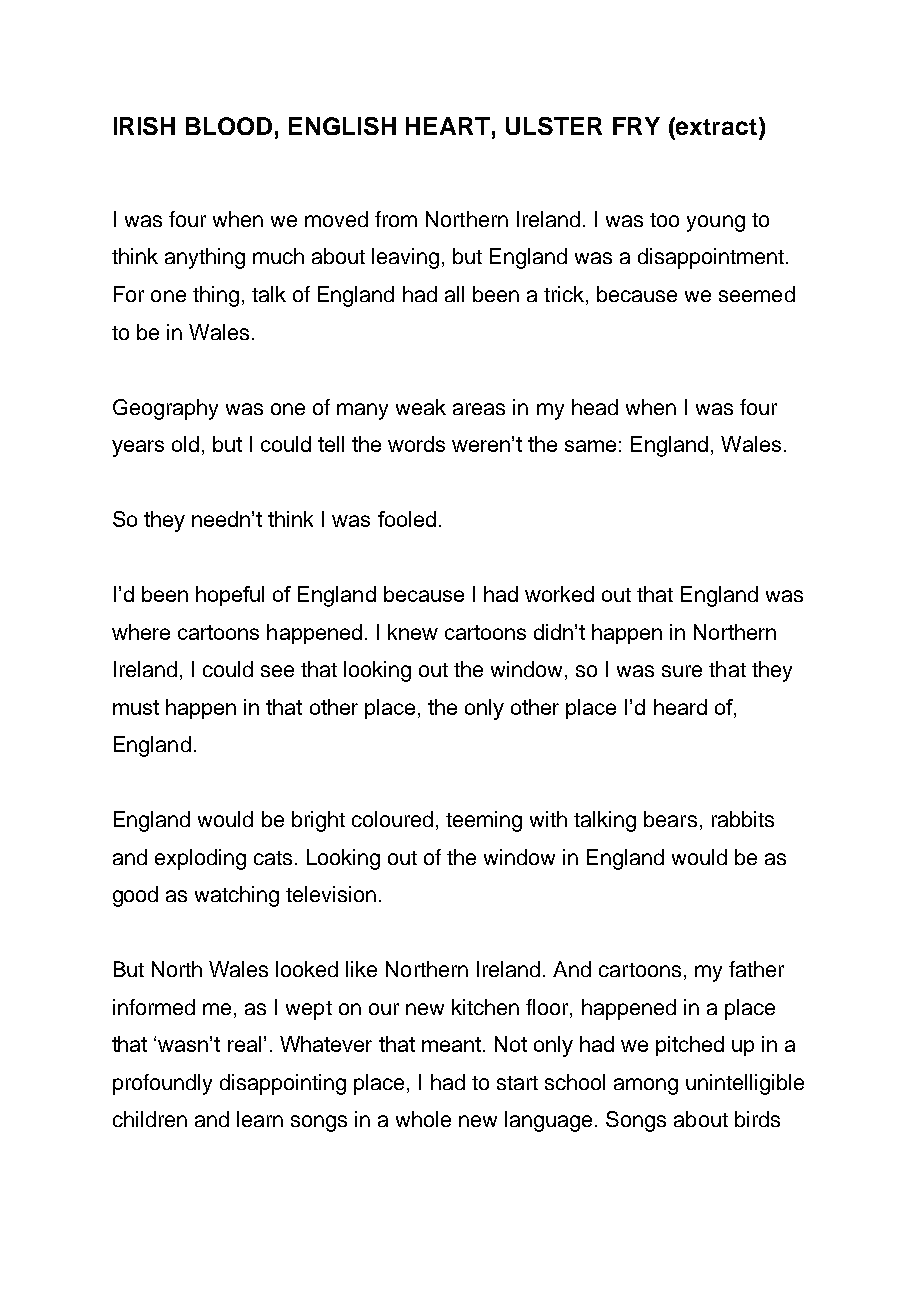 The image size is (924, 1308). What do you see at coordinates (590, 446) in the screenshot?
I see `same` at bounding box center [590, 446].
